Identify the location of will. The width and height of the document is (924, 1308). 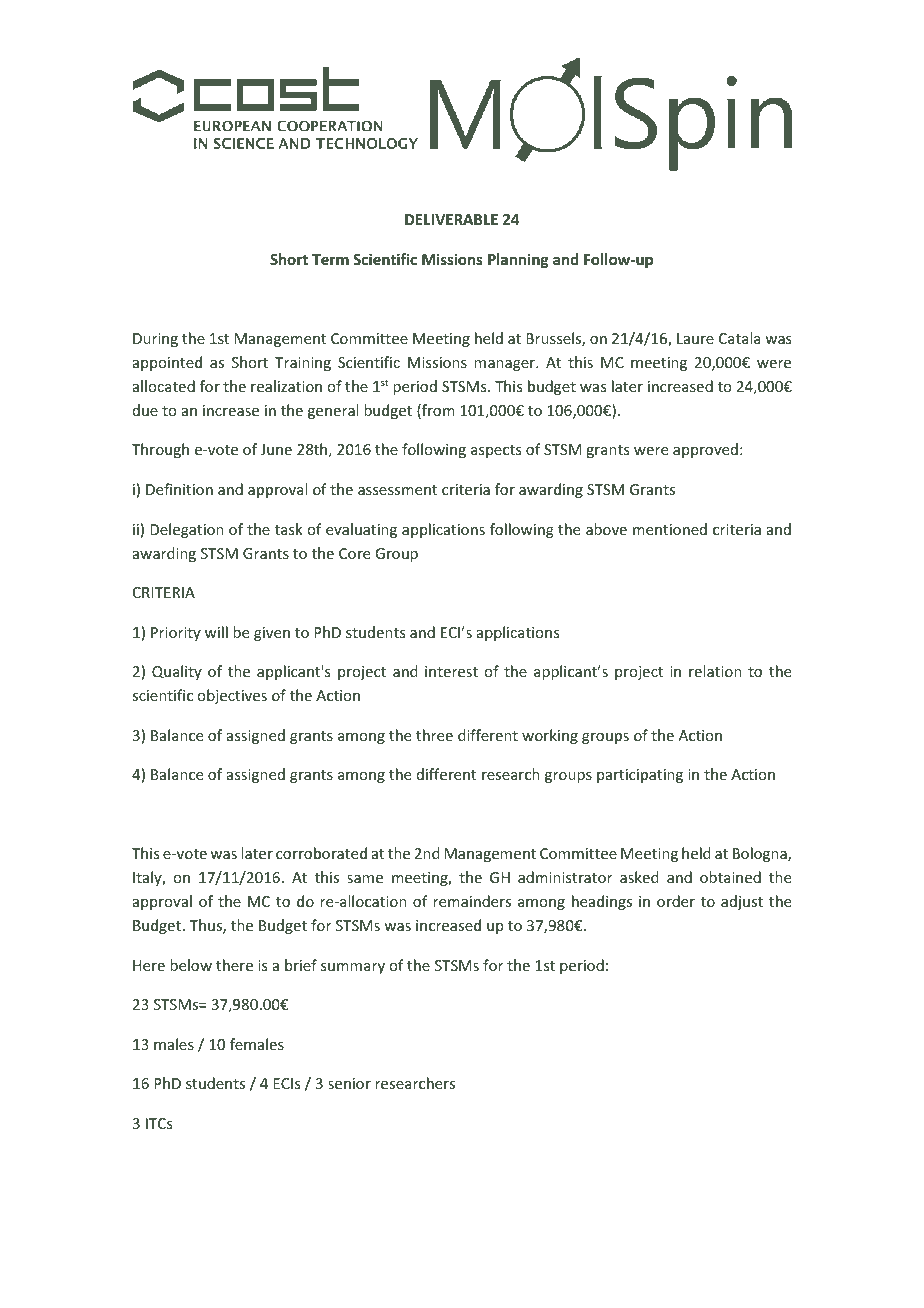
(216, 632).
